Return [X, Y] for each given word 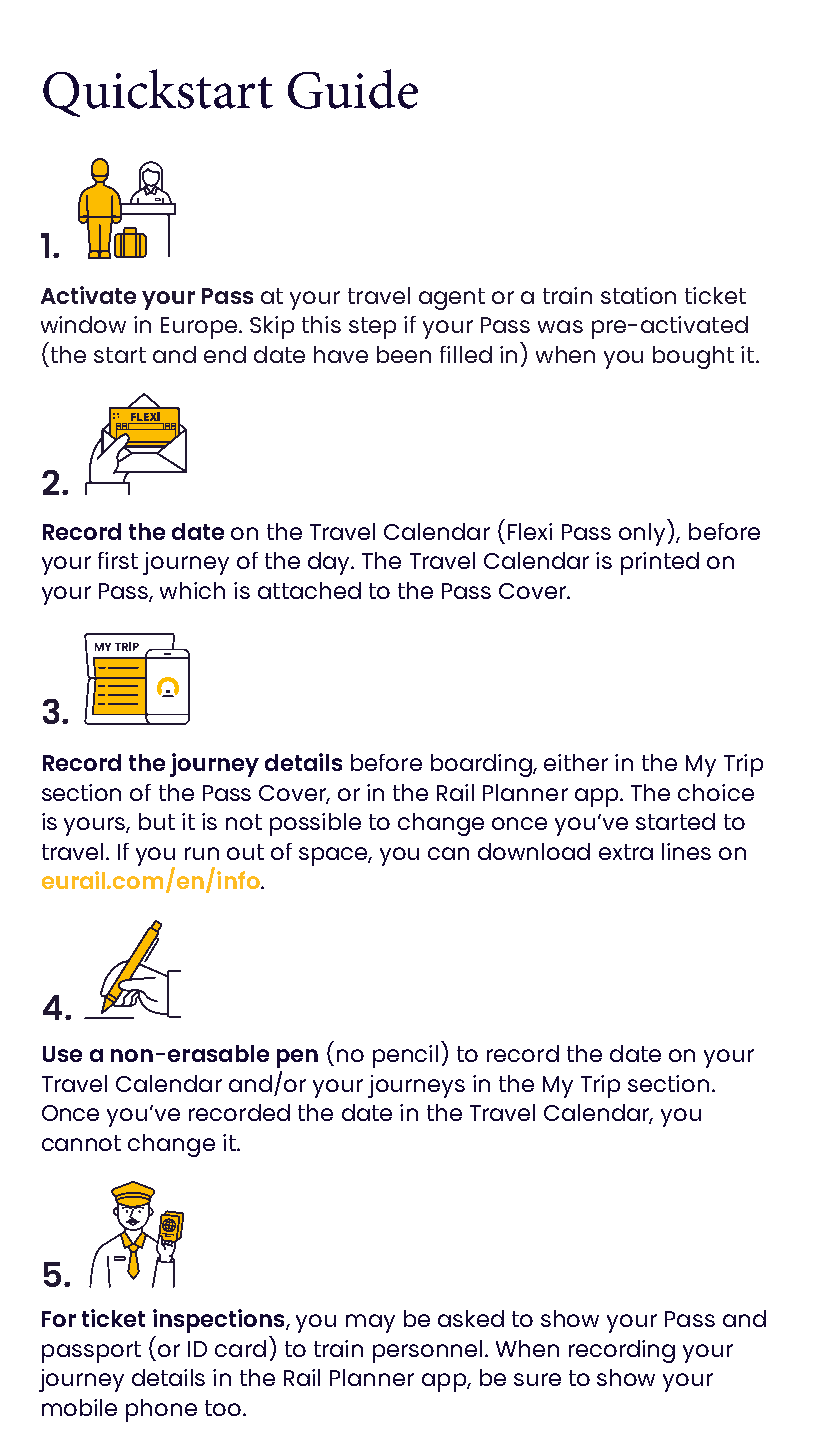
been [404, 354]
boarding [482, 765]
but [157, 821]
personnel [427, 1351]
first [118, 560]
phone [161, 1410]
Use [62, 1054]
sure [537, 1379]
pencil [405, 1056]
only [642, 534]
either [576, 762]
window [83, 324]
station [638, 295]
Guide [353, 89]
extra [626, 852]
